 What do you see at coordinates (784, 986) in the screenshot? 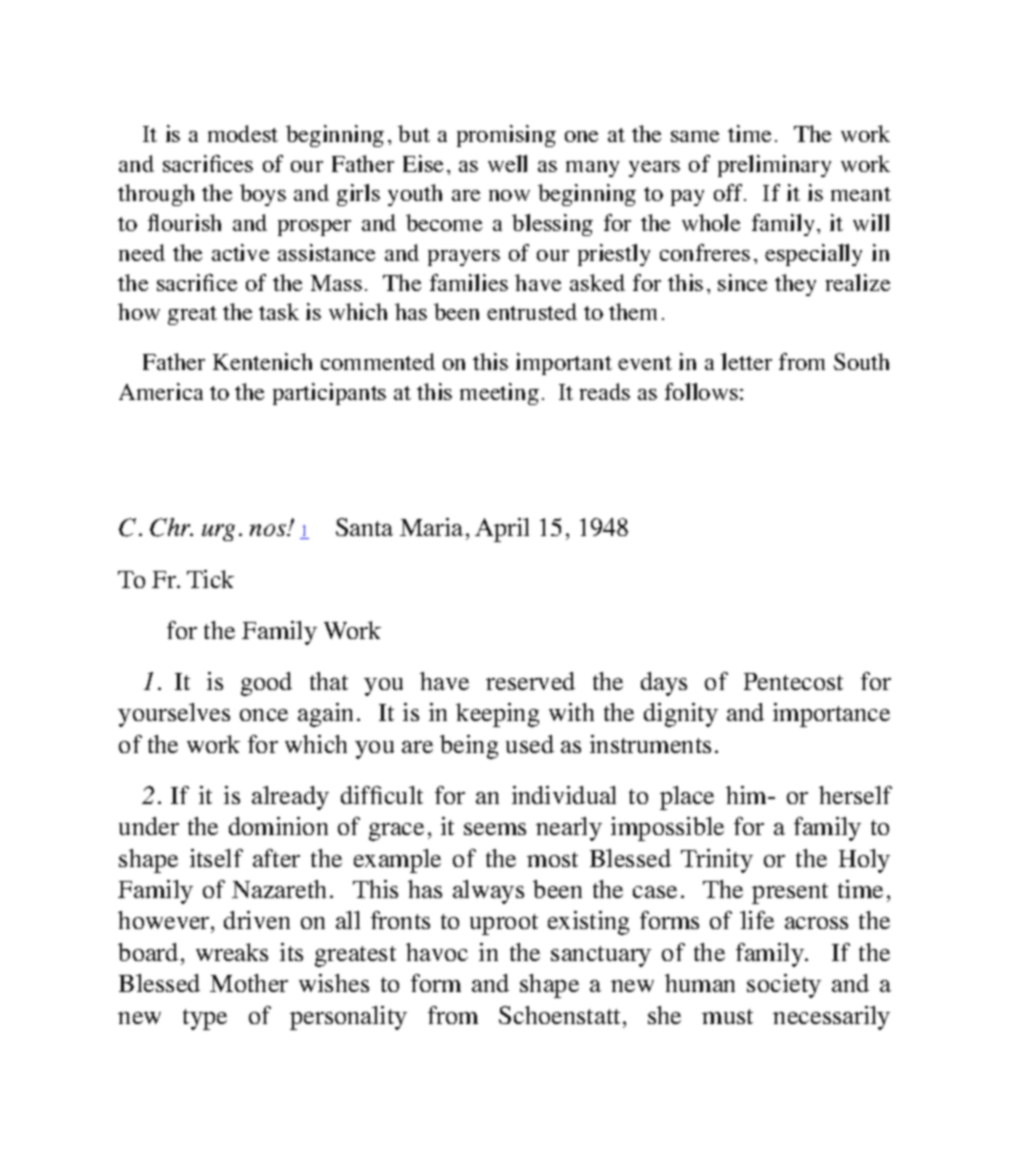
I see `society` at bounding box center [784, 986].
